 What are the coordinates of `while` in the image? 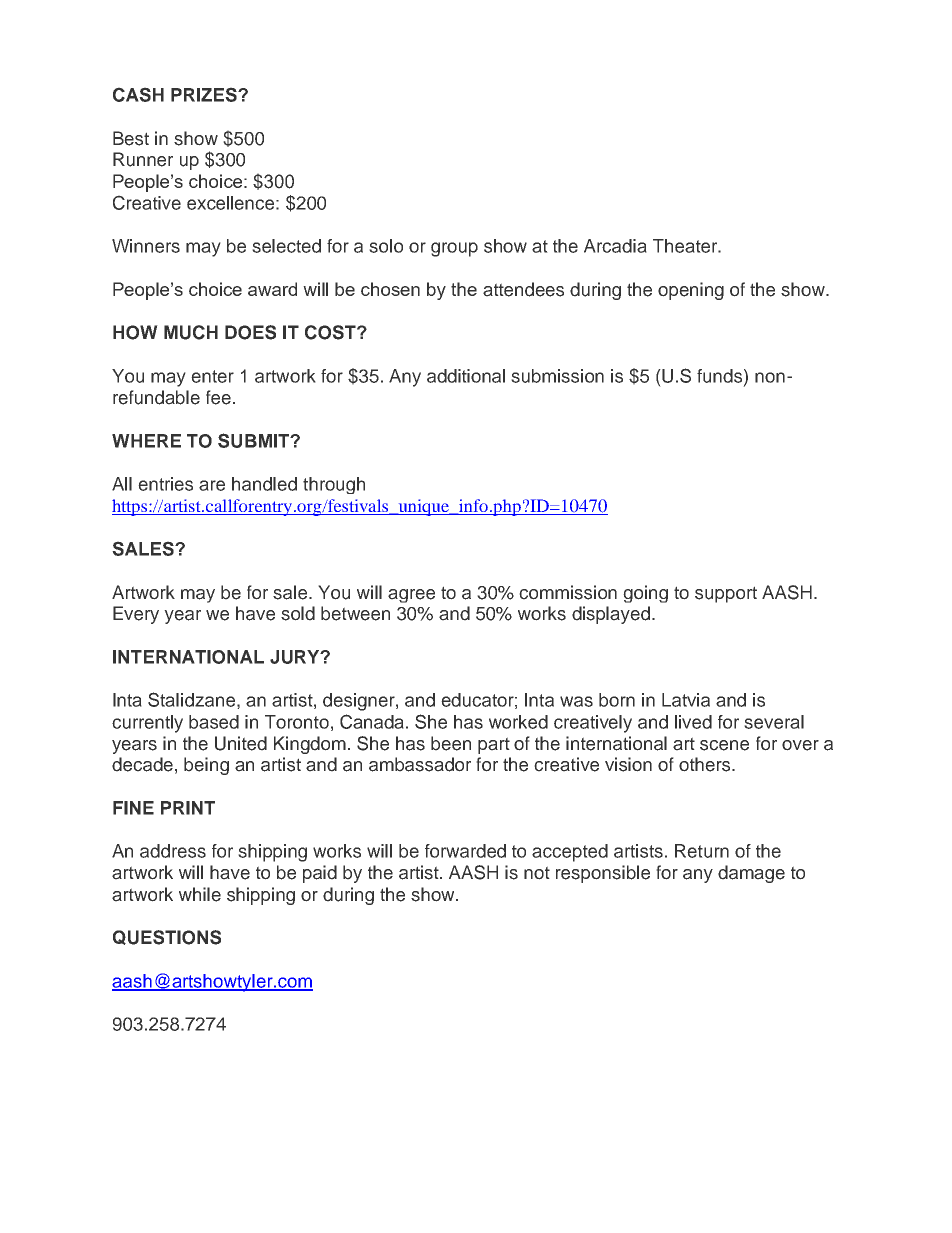 It's located at (200, 894).
